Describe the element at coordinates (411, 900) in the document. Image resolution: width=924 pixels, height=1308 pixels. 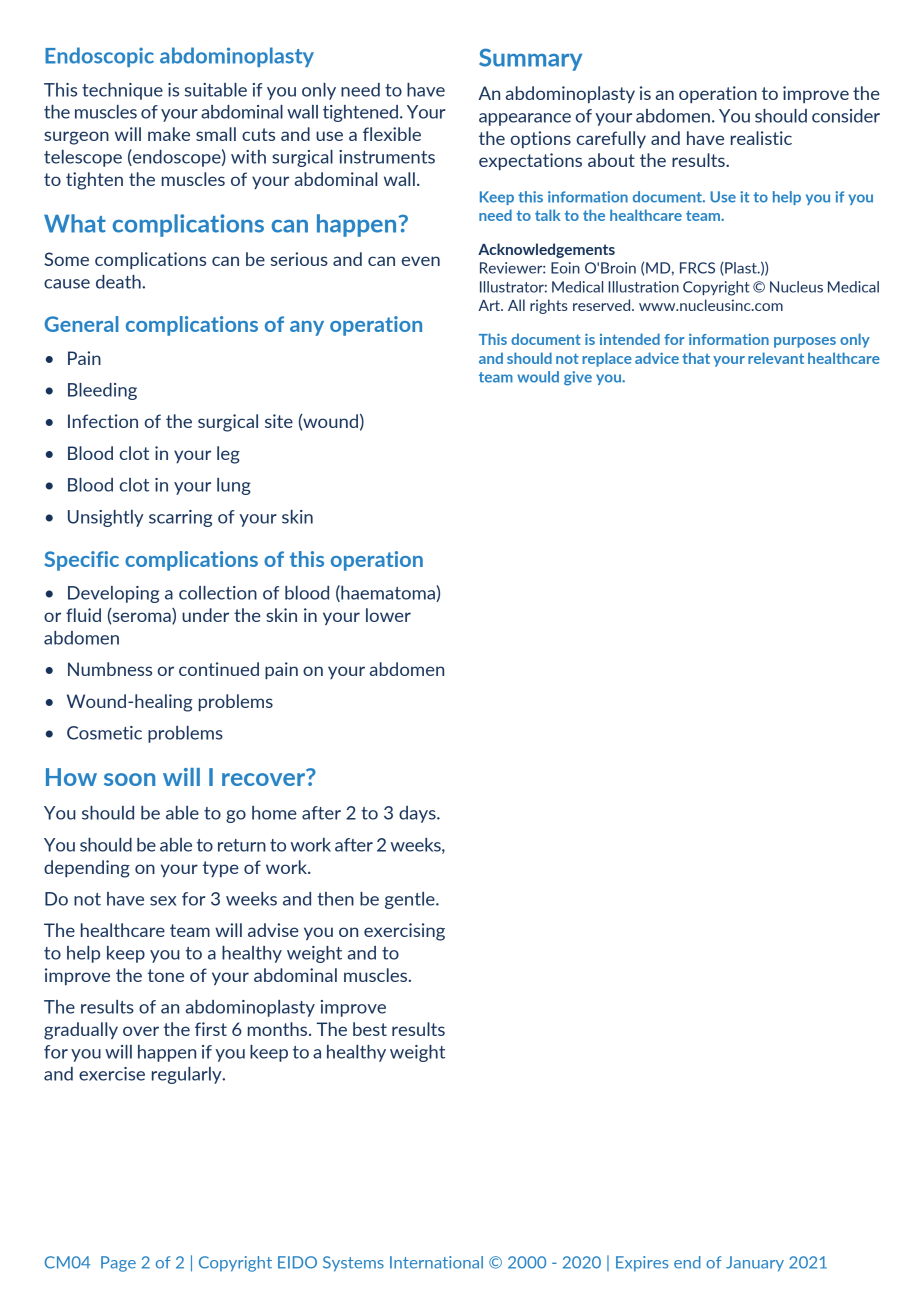
I see `gentle` at that location.
